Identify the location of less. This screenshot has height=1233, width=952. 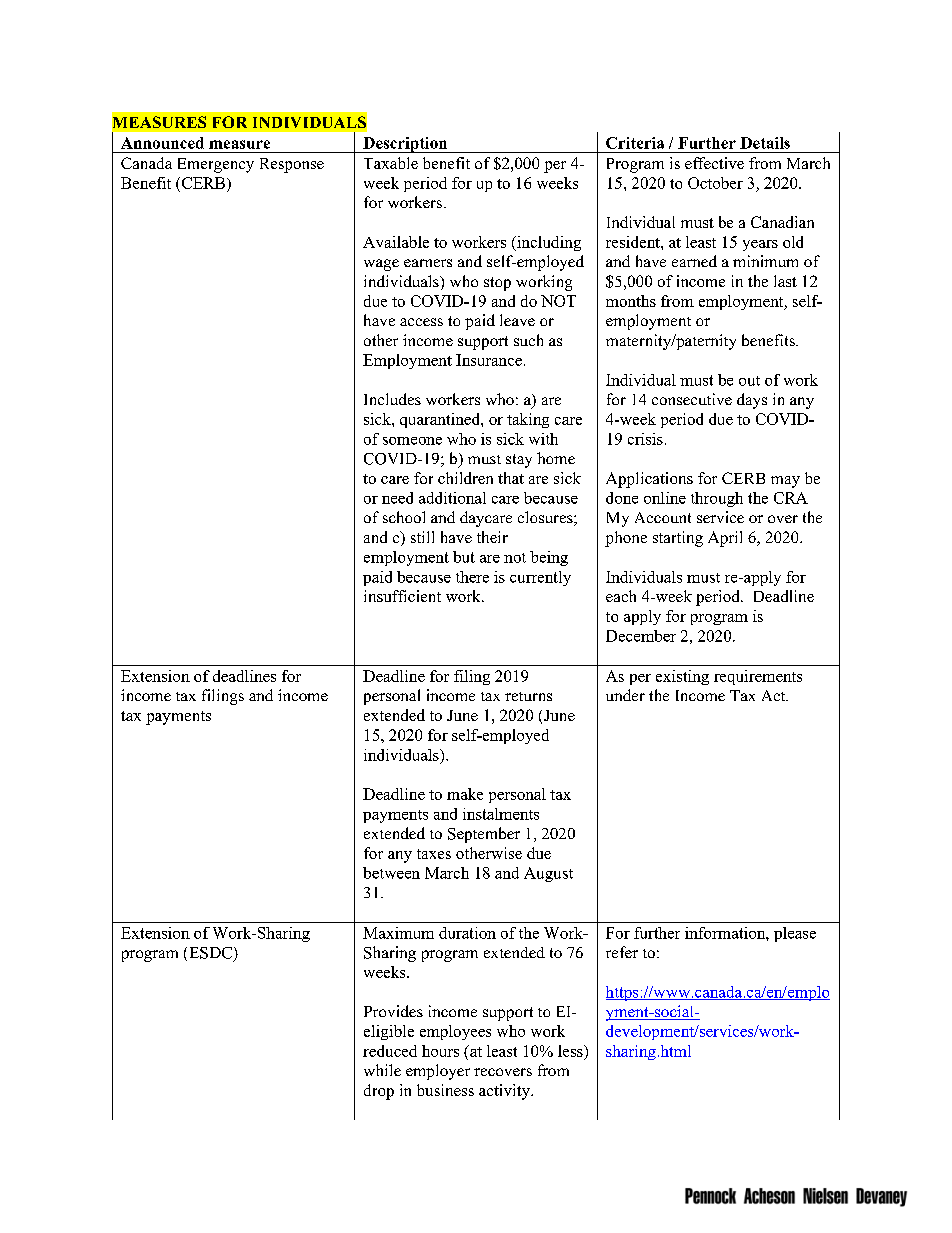
(571, 1051).
